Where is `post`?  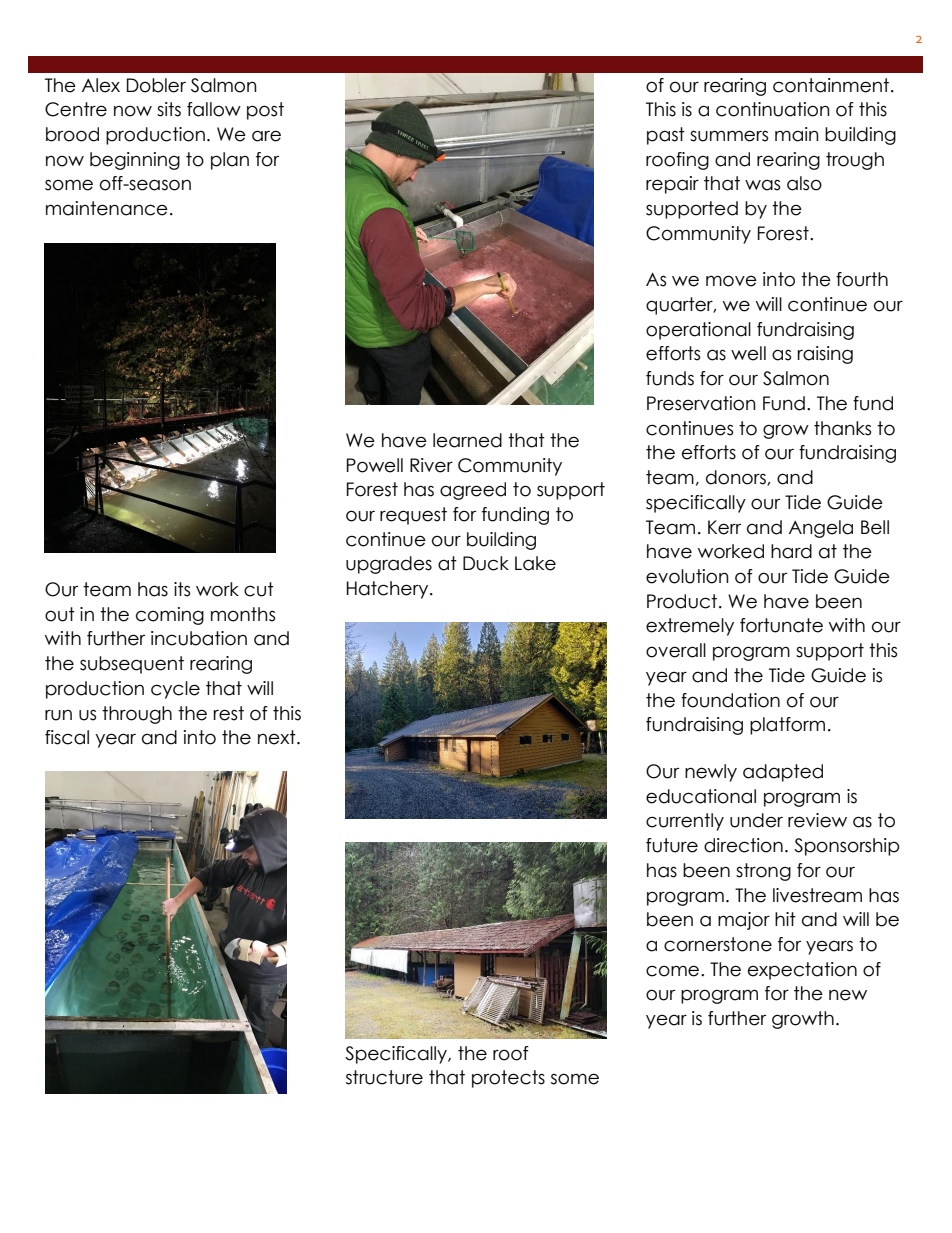 post is located at coordinates (265, 111).
